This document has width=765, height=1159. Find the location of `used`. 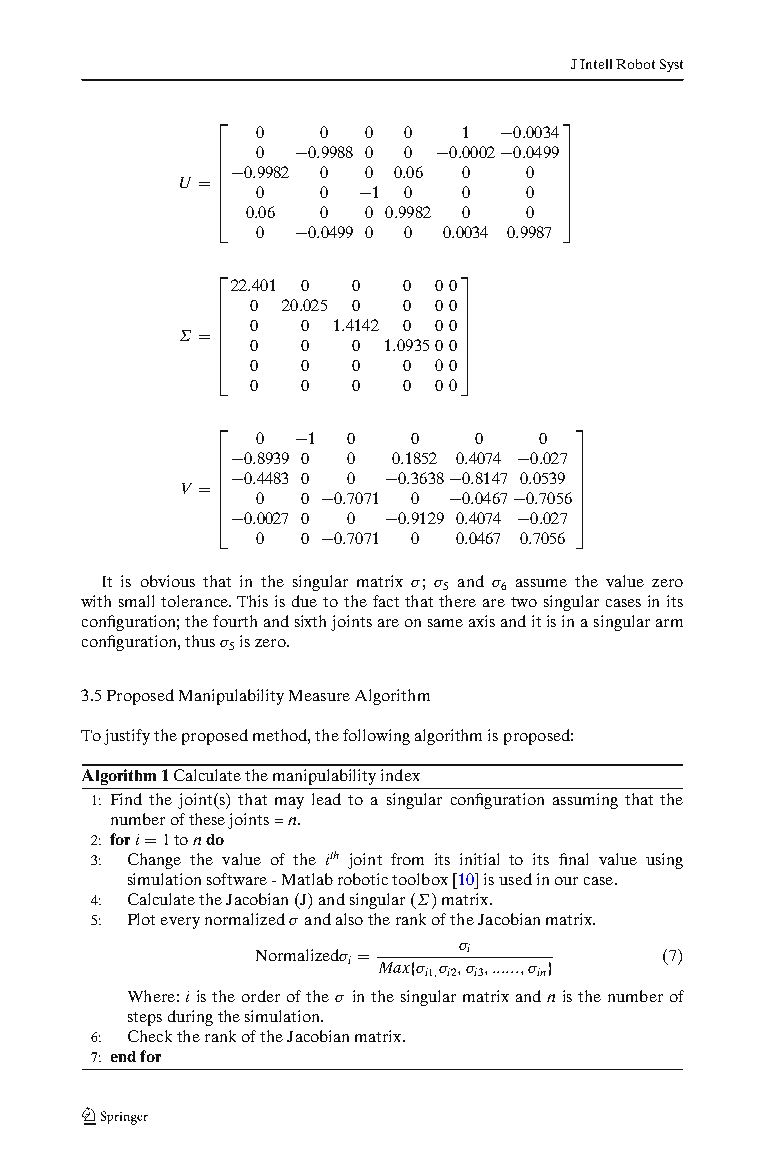

used is located at coordinates (515, 879).
